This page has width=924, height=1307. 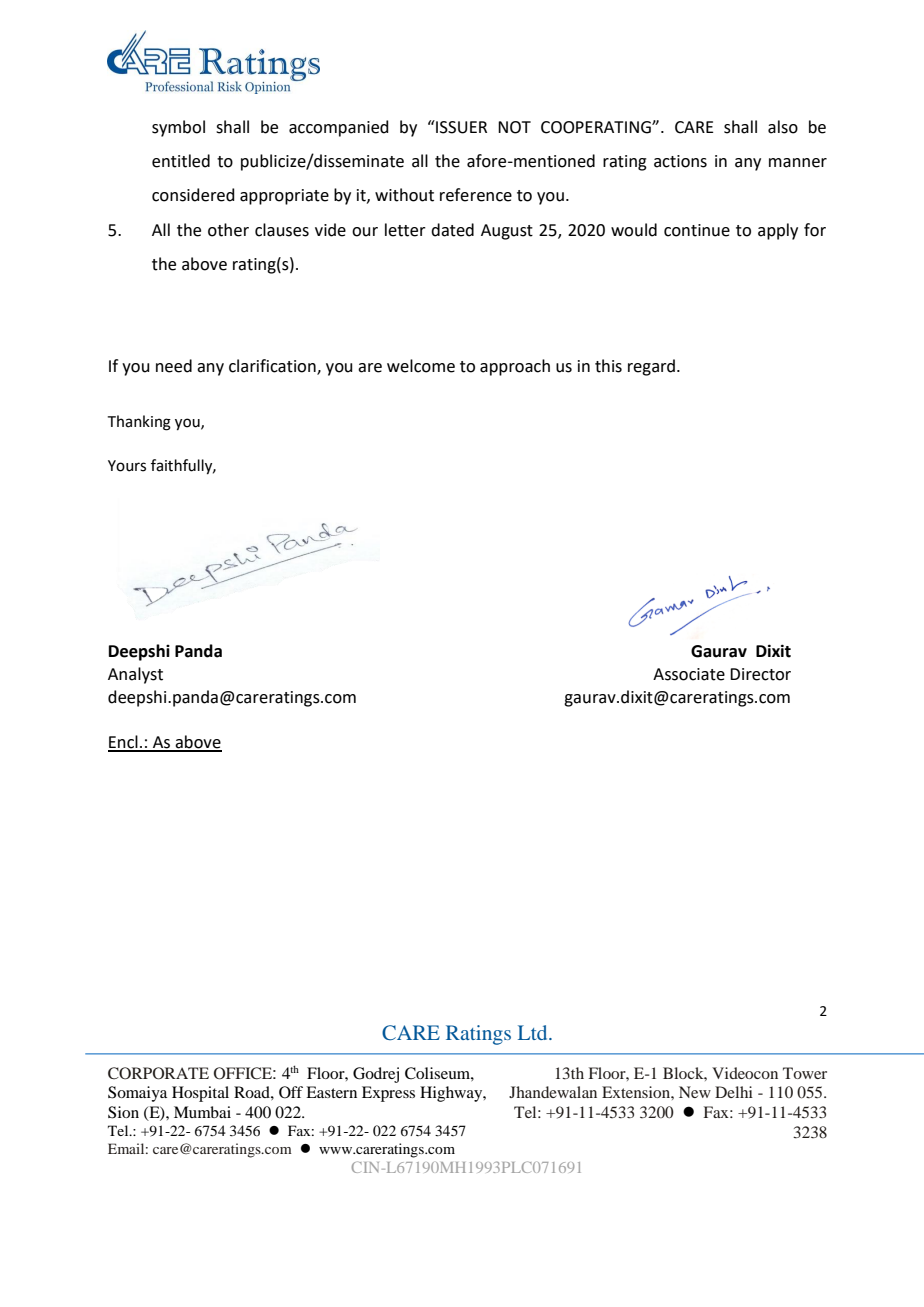 I want to click on regard, so click(x=651, y=367).
